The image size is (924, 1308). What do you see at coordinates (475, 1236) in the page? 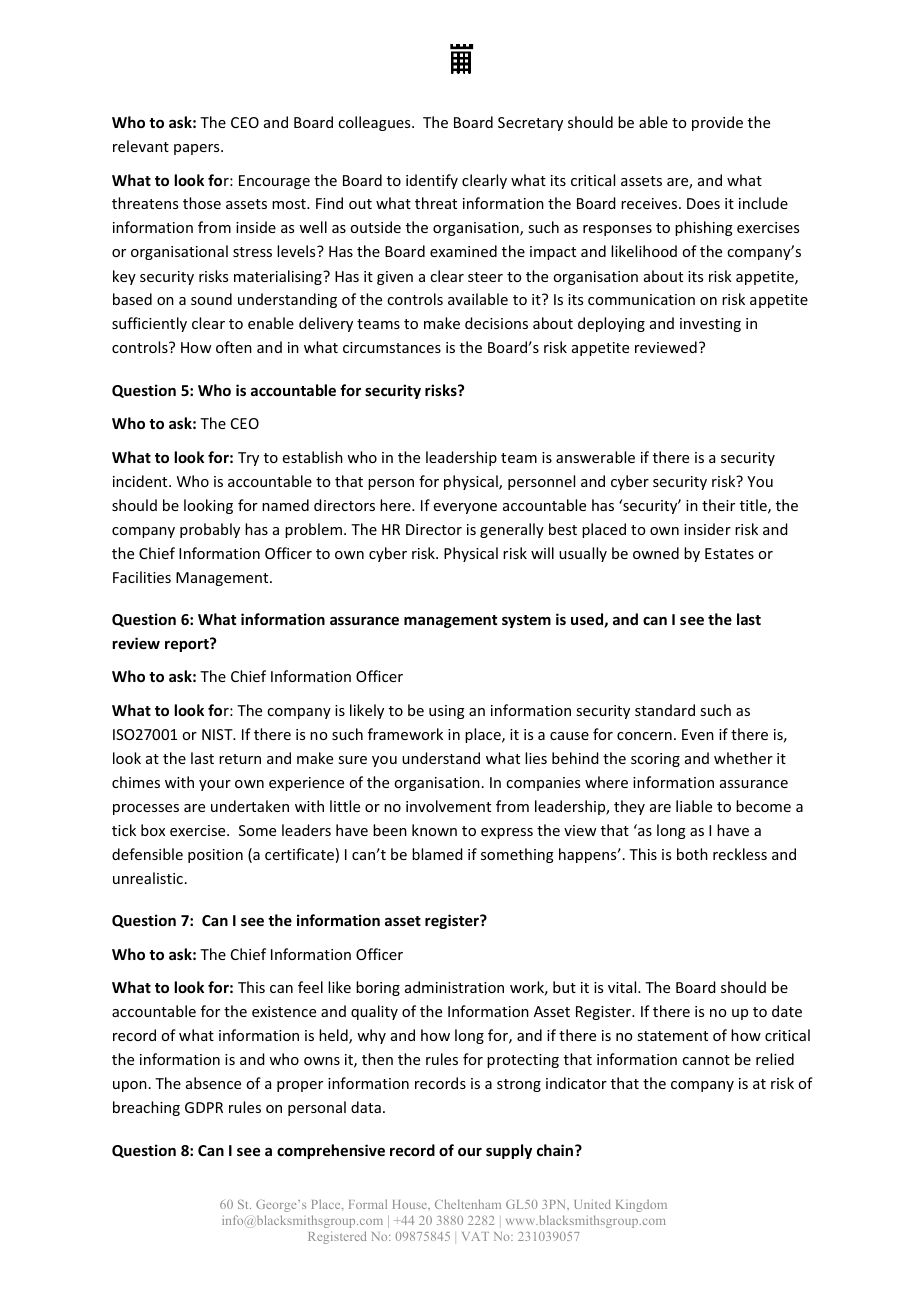
I see `VAT` at bounding box center [475, 1236].
